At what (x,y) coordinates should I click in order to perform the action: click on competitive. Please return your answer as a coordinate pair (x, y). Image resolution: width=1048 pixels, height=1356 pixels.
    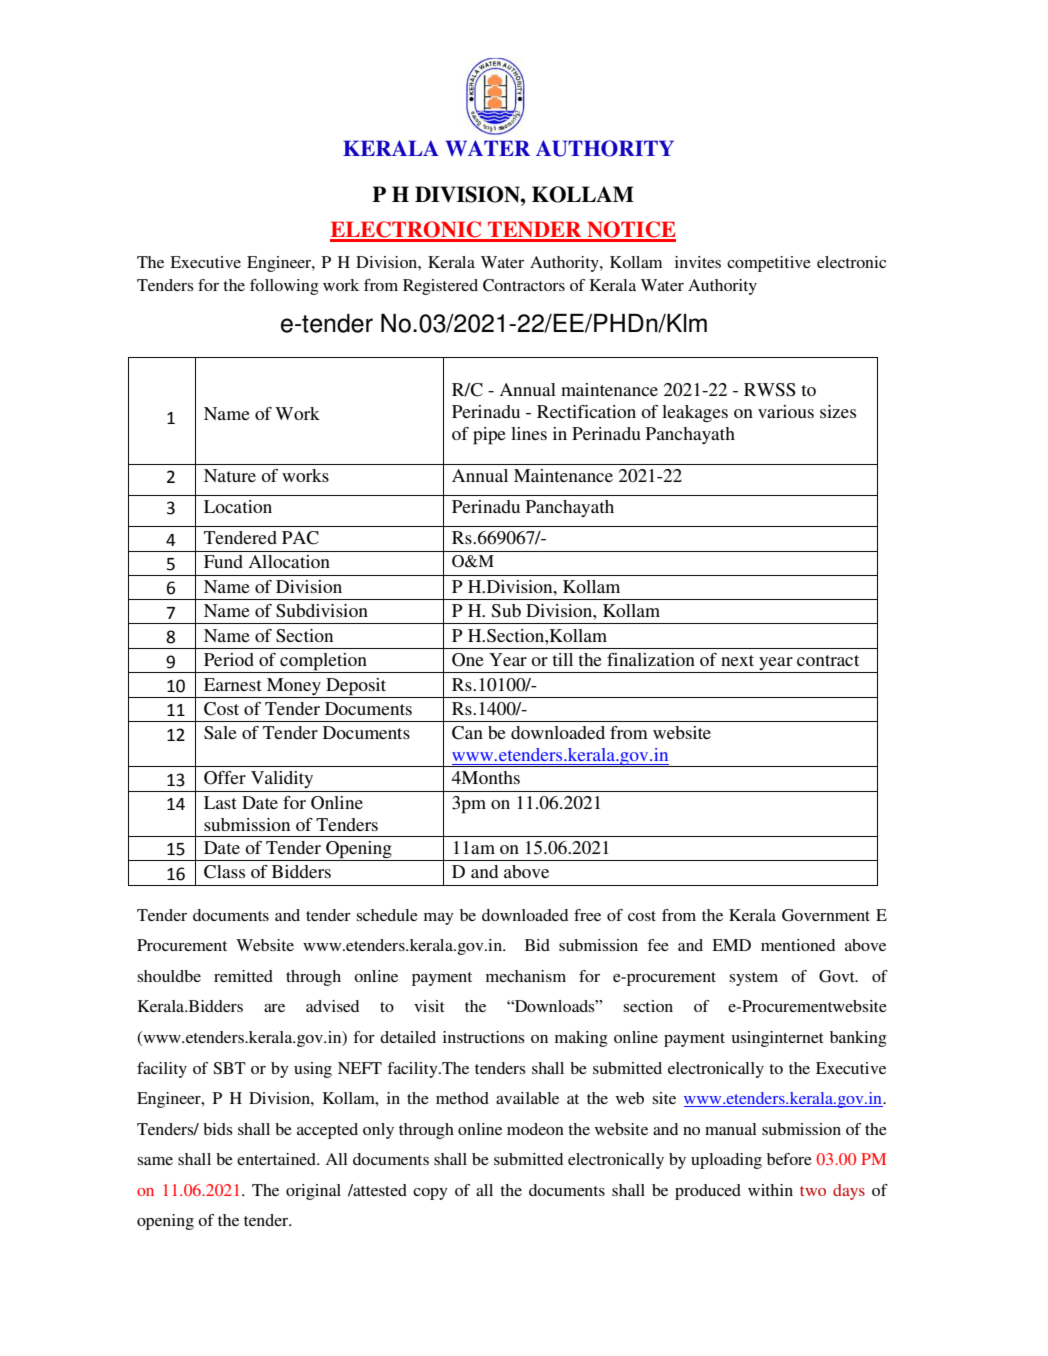
    Looking at the image, I should click on (769, 264).
